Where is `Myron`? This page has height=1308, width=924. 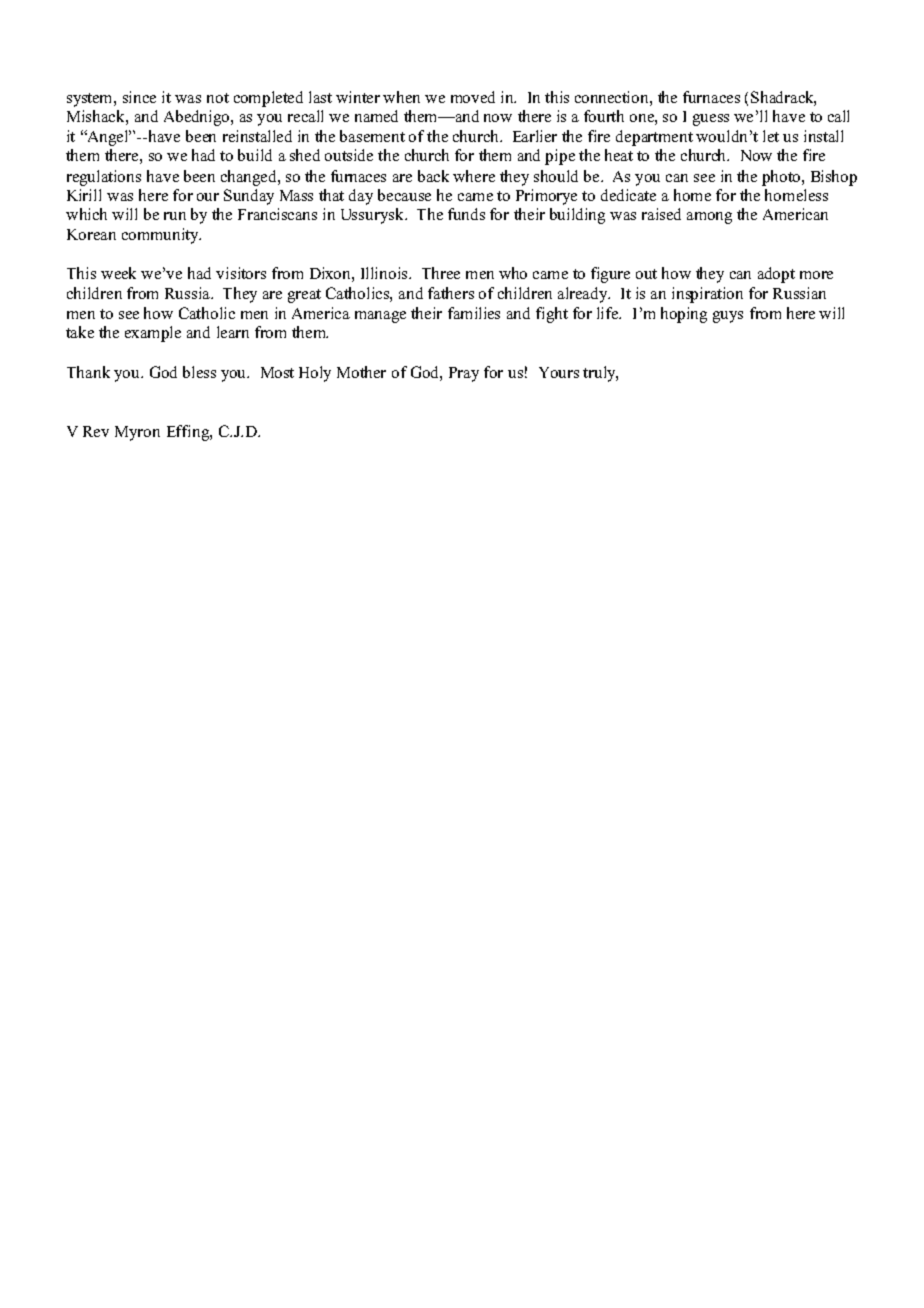
Myron is located at coordinates (137, 433).
